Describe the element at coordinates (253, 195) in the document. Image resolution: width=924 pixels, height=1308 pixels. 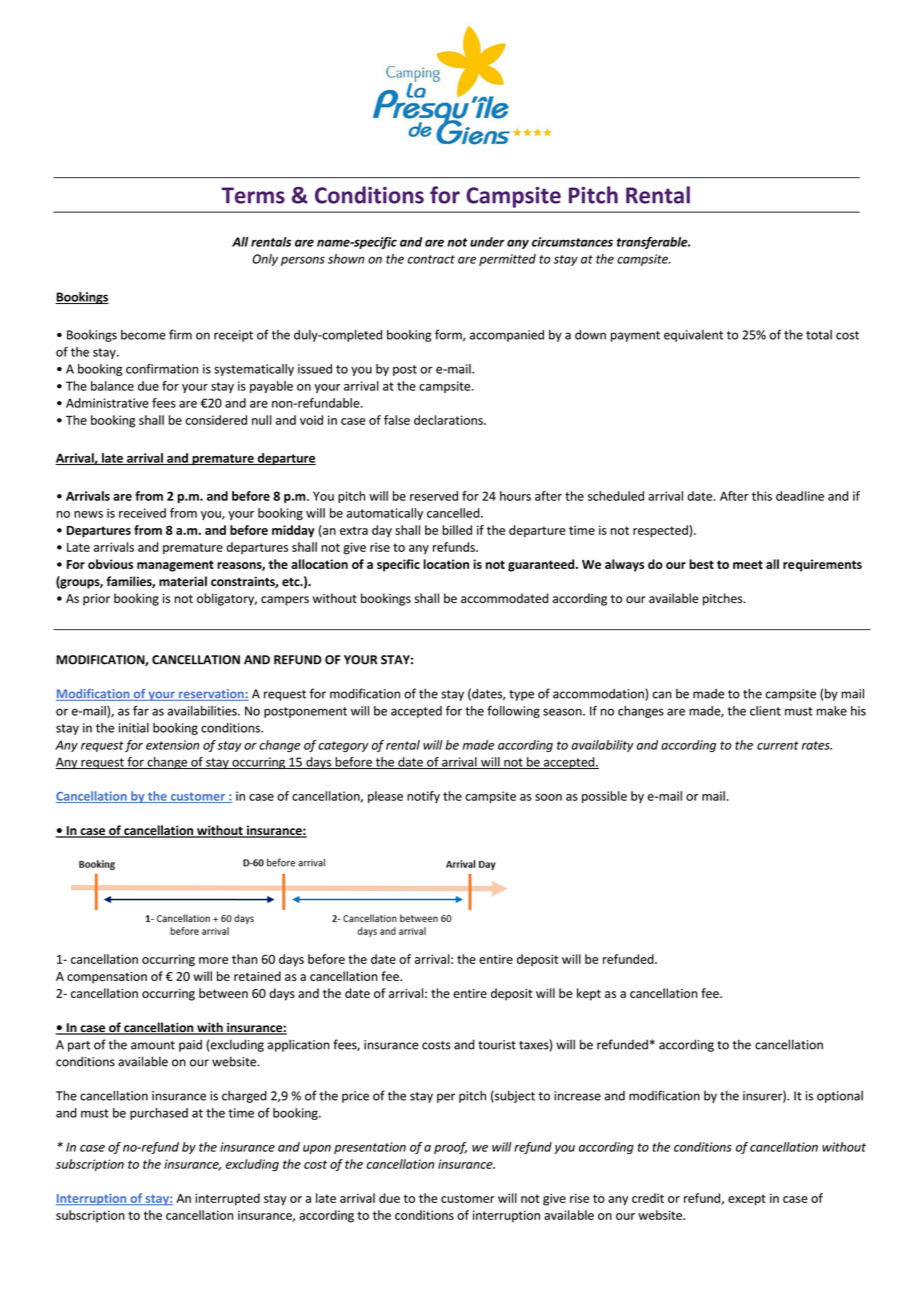
I see `Terms` at that location.
